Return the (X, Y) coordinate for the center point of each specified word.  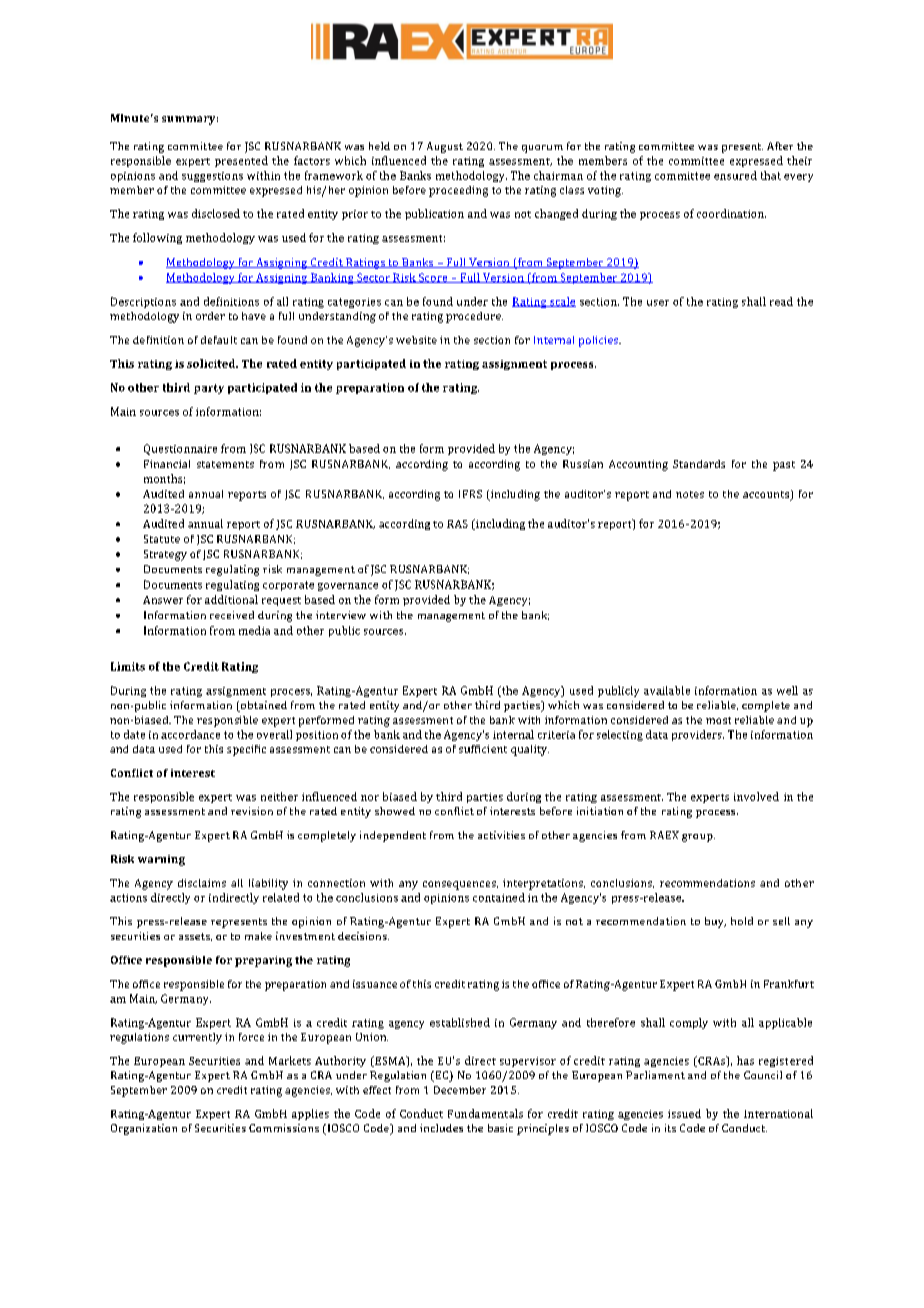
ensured (735, 175)
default (219, 340)
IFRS (470, 494)
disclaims (202, 883)
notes (690, 494)
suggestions (212, 177)
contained (499, 897)
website (416, 340)
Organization (144, 1129)
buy (715, 922)
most (718, 720)
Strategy (165, 555)
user (658, 303)
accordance (190, 734)
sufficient (483, 749)
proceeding (458, 191)
